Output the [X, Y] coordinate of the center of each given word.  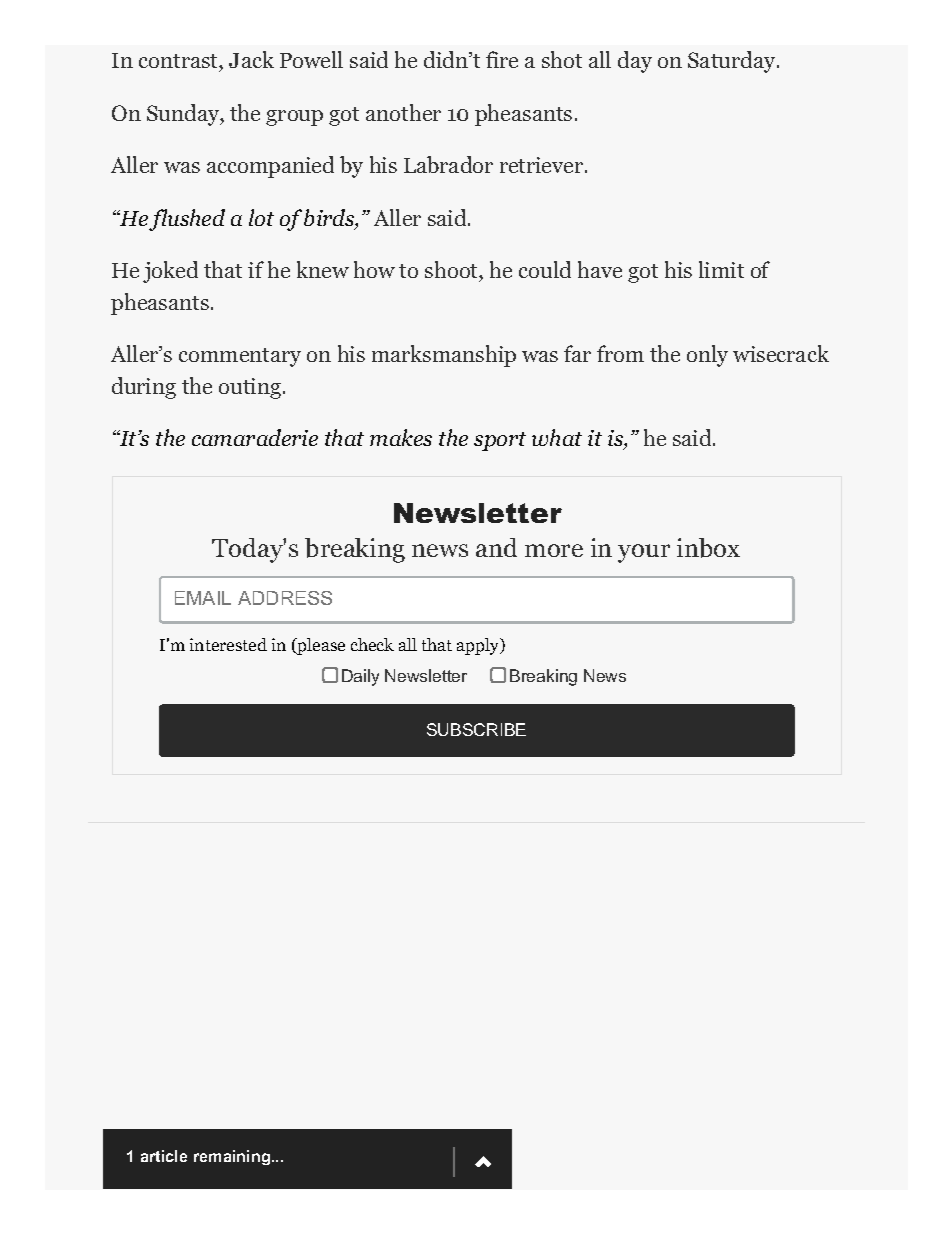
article [164, 1156]
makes [401, 437]
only [707, 356]
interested [228, 644]
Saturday [733, 62]
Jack [251, 59]
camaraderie [255, 437]
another [403, 112]
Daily [360, 677]
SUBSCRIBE [476, 729]
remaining [232, 1157]
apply [479, 646]
